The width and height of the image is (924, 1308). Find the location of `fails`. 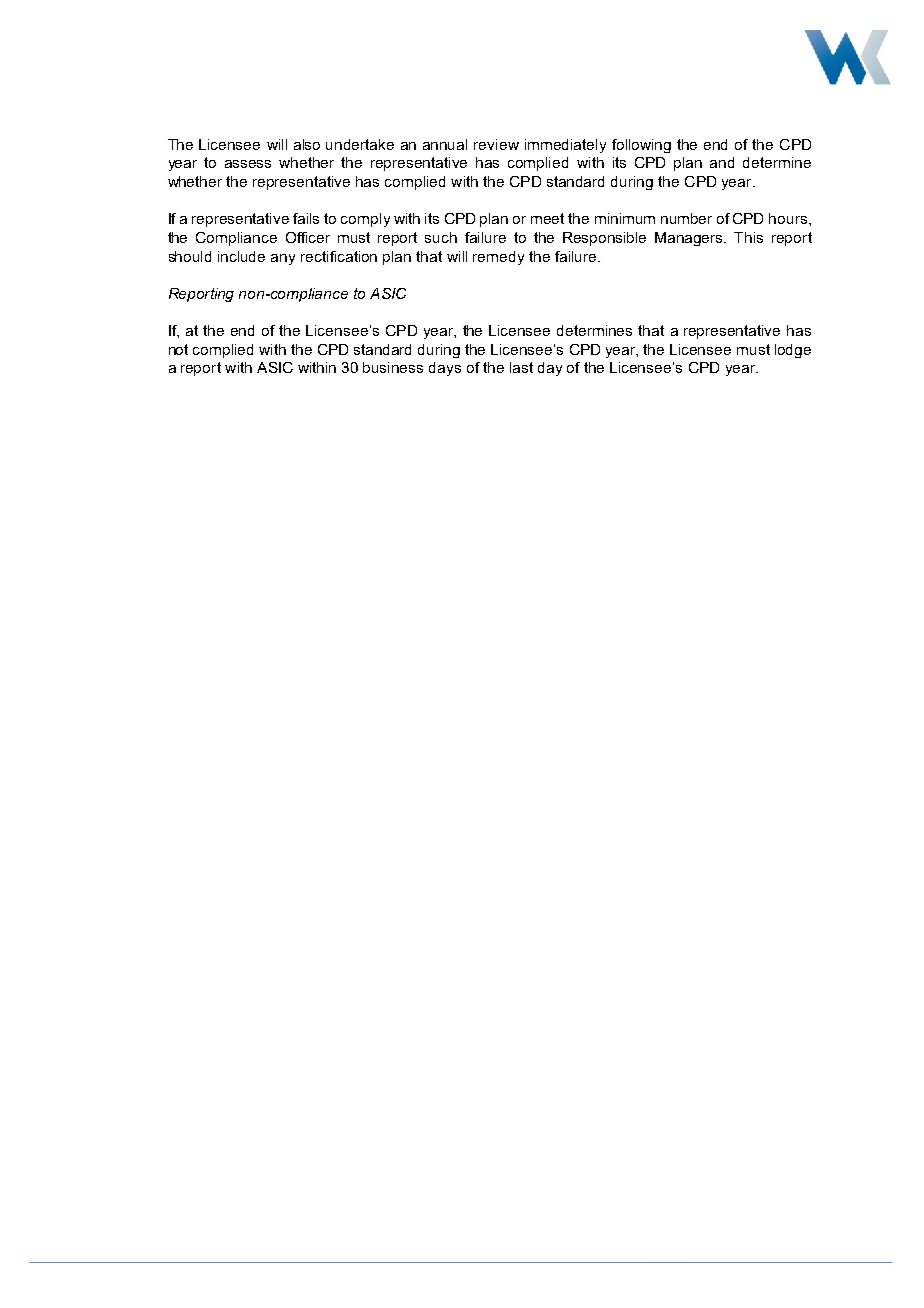

fails is located at coordinates (306, 218).
